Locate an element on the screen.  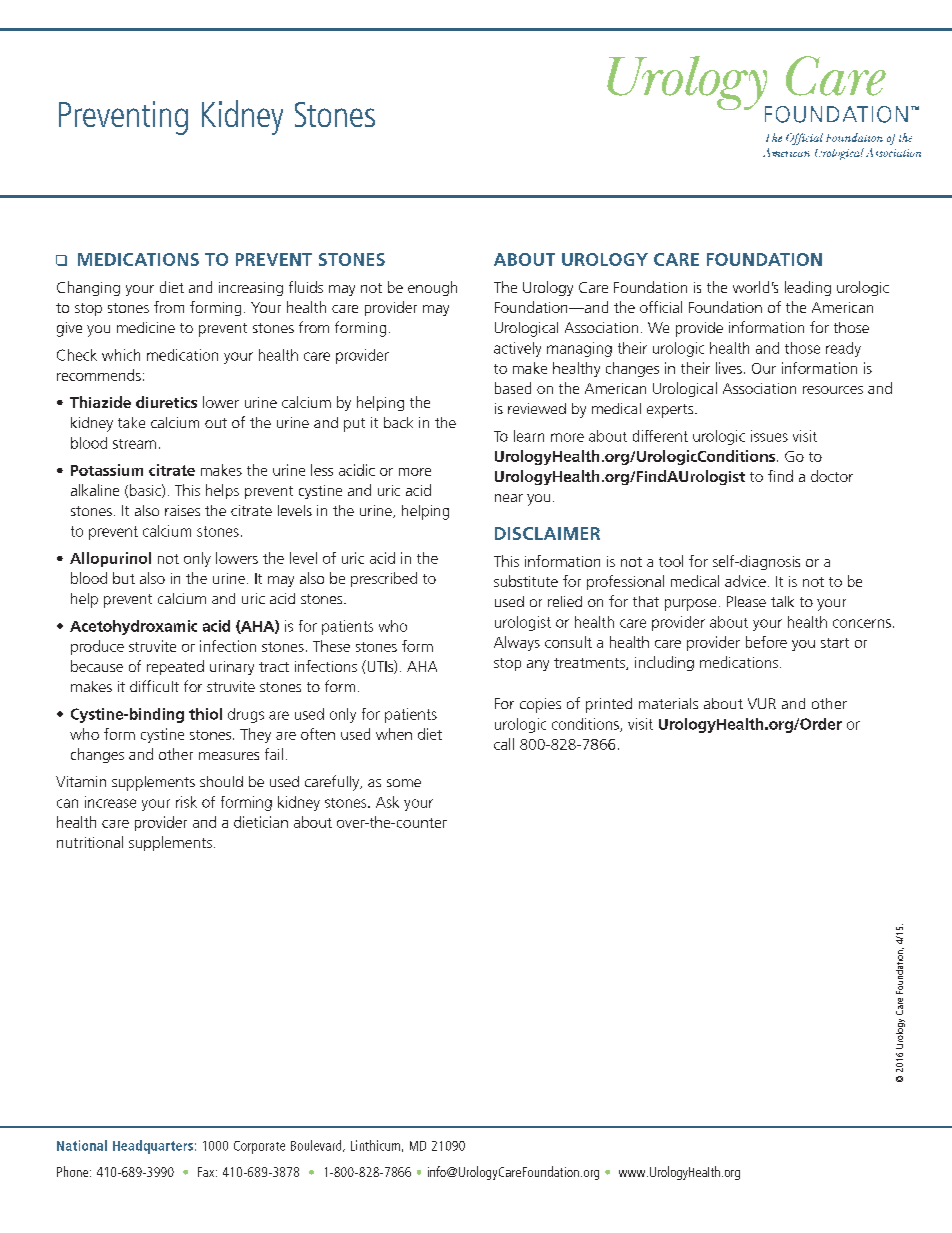
materials is located at coordinates (668, 703).
